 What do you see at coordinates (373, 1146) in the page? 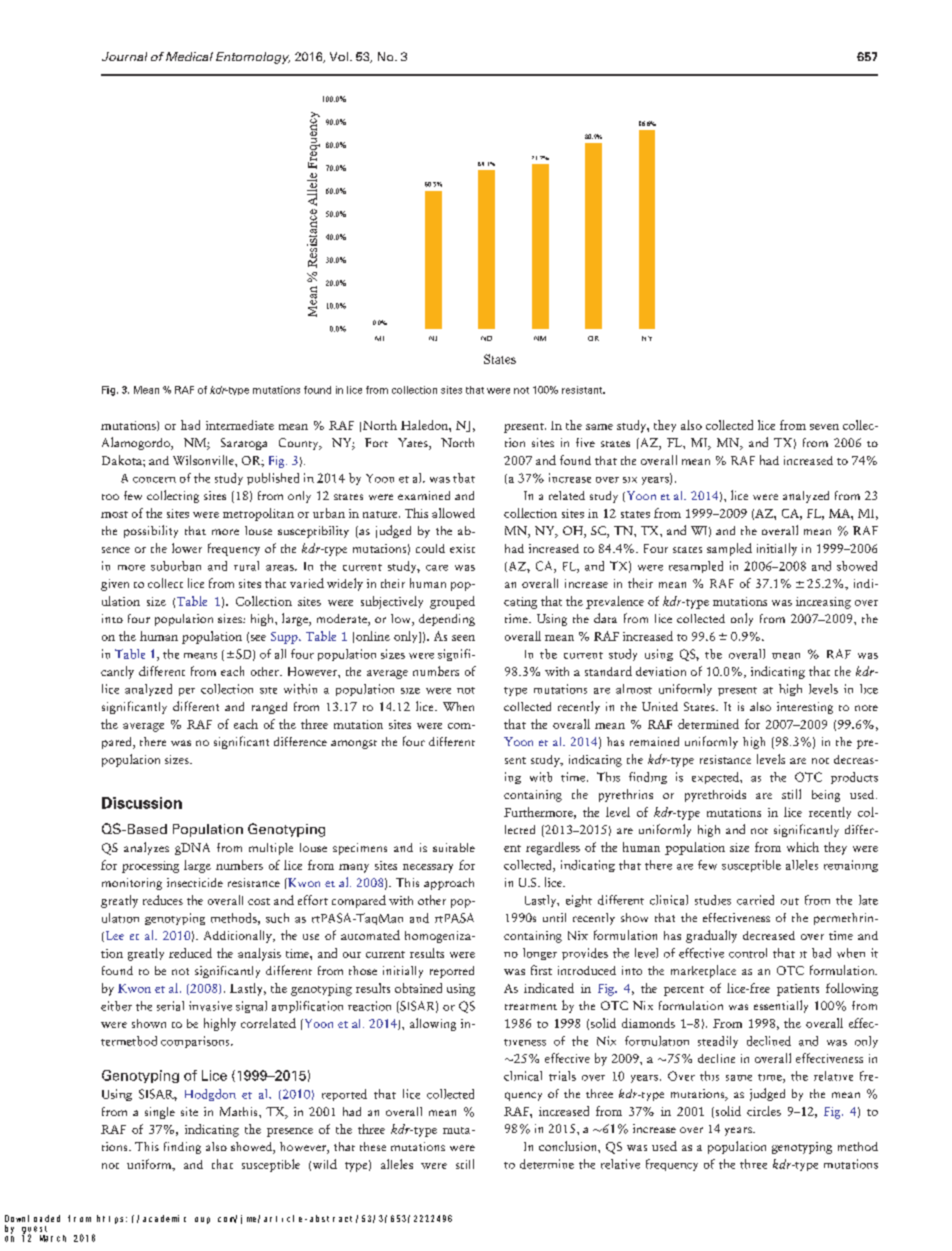
I see `these` at bounding box center [373, 1146].
